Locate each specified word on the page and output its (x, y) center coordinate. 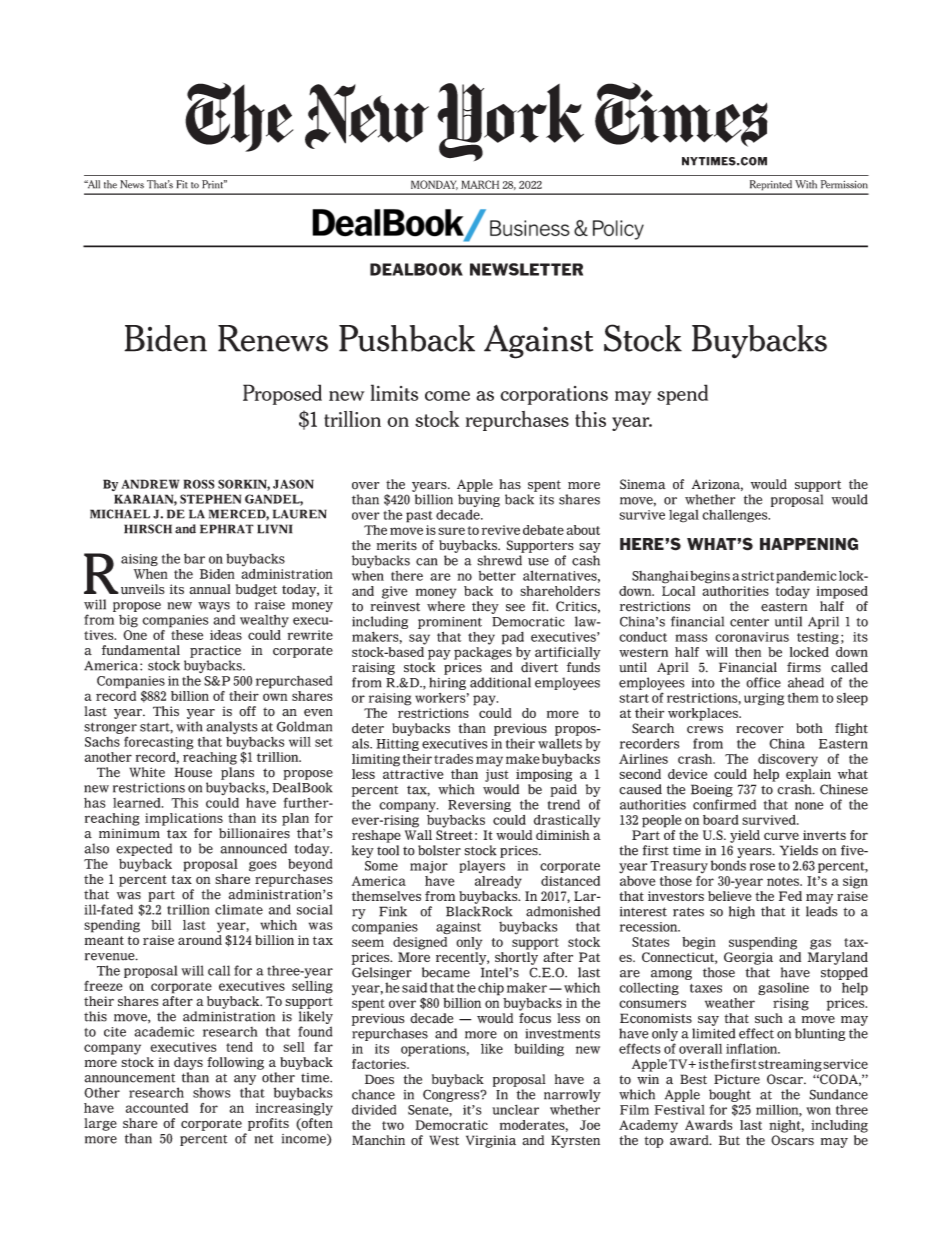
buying (479, 502)
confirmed (724, 804)
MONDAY (434, 185)
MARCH (480, 184)
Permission (844, 184)
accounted (157, 1108)
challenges (736, 516)
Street (454, 835)
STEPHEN (210, 499)
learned (138, 803)
